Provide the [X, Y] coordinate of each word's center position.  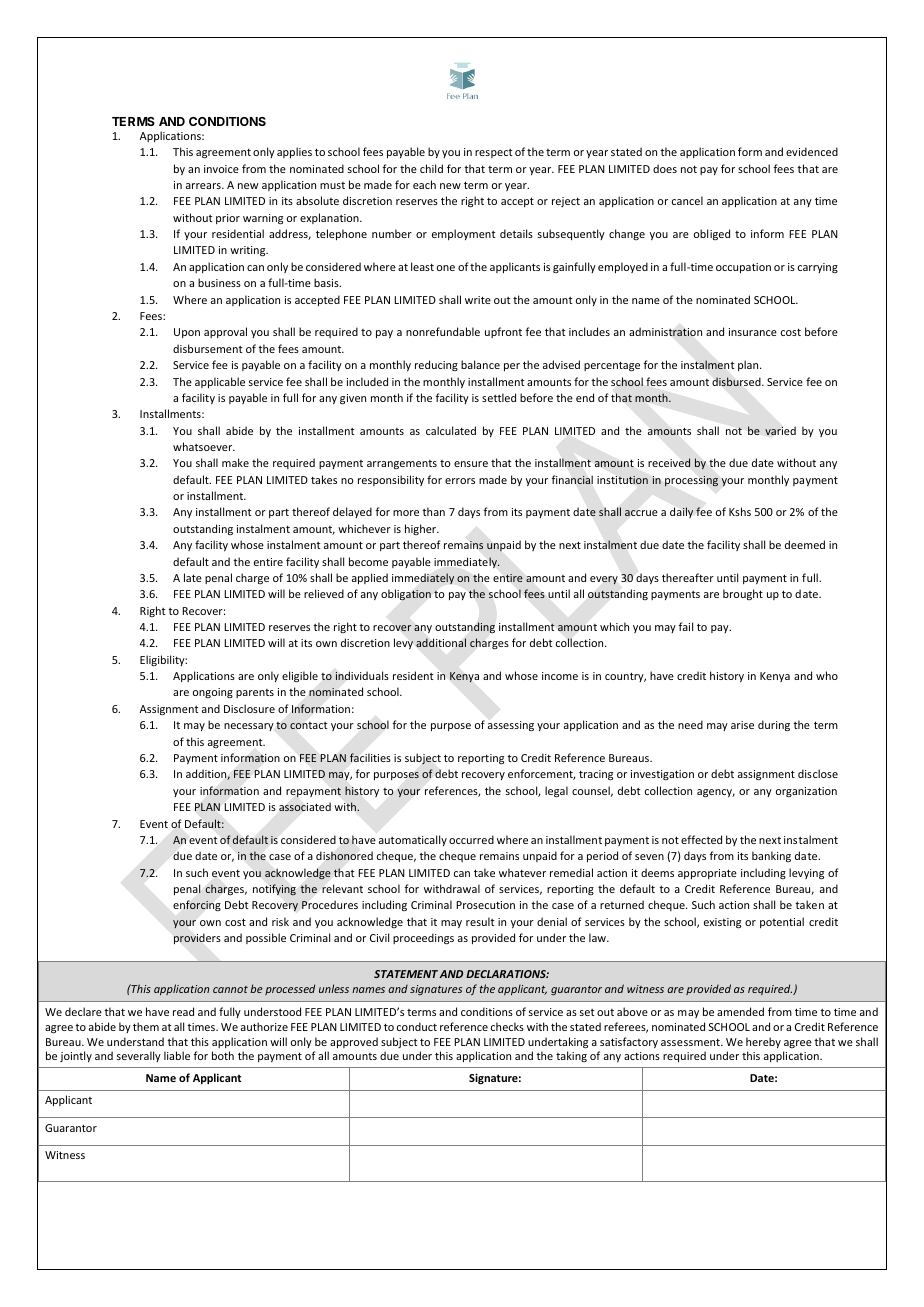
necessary [249, 727]
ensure [471, 464]
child [431, 168]
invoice [221, 169]
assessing [511, 726]
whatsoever [204, 446]
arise [742, 725]
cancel [687, 200]
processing [691, 481]
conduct [417, 1026]
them [146, 1026]
